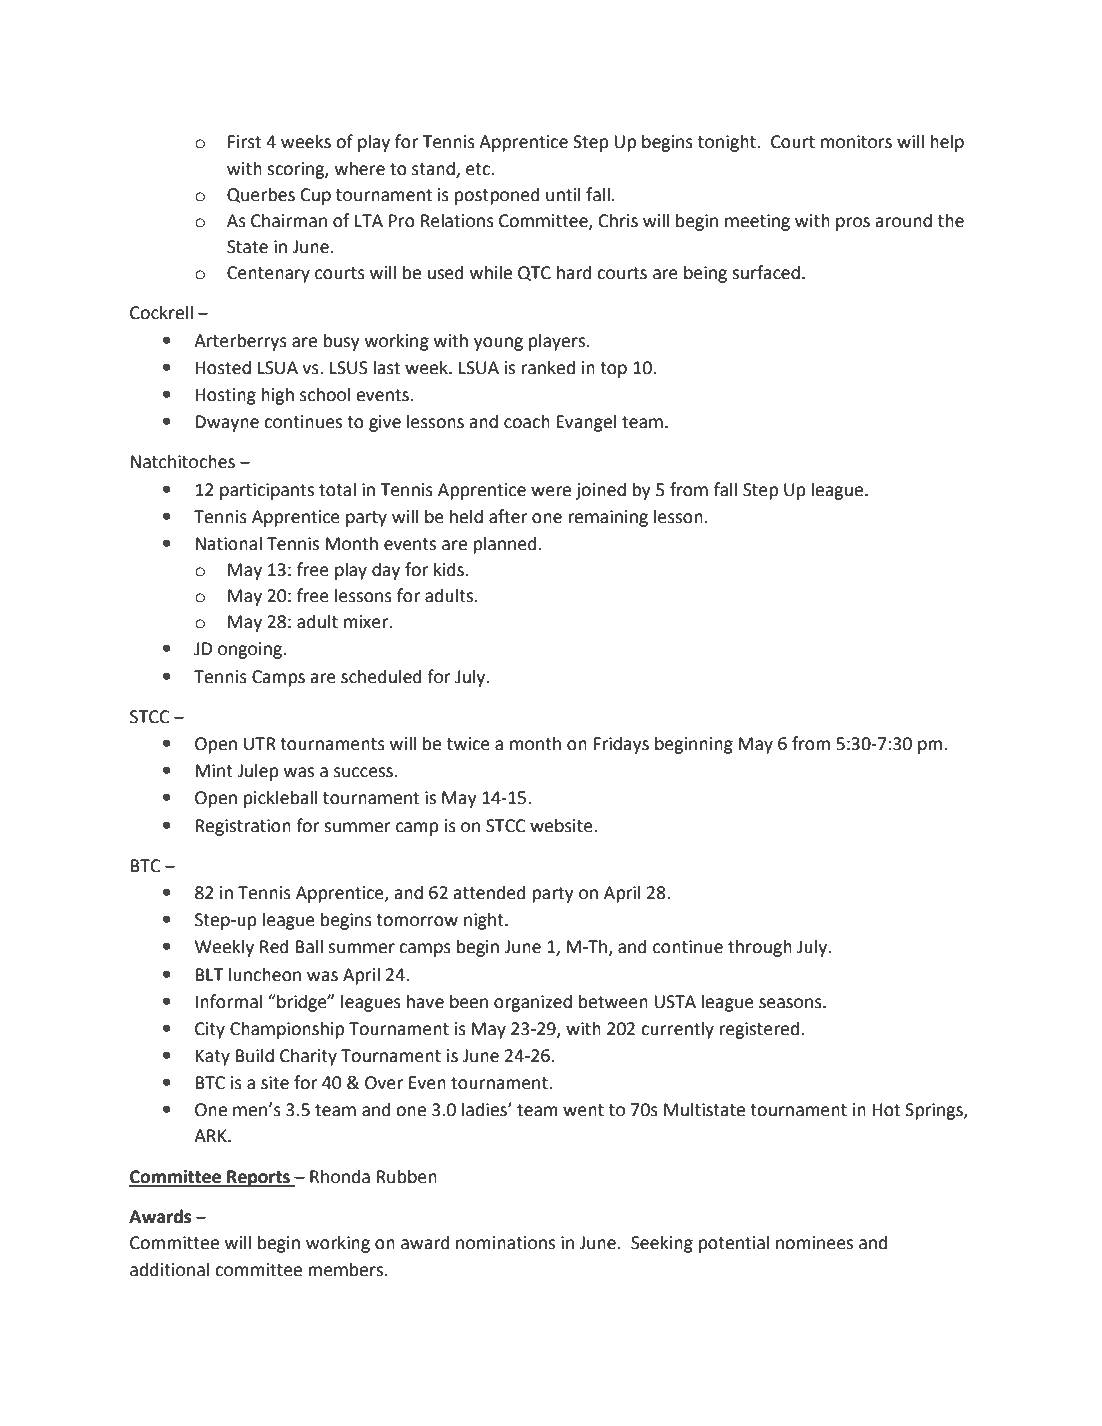 Image resolution: width=1102 pixels, height=1426 pixels. I want to click on through, so click(760, 948).
